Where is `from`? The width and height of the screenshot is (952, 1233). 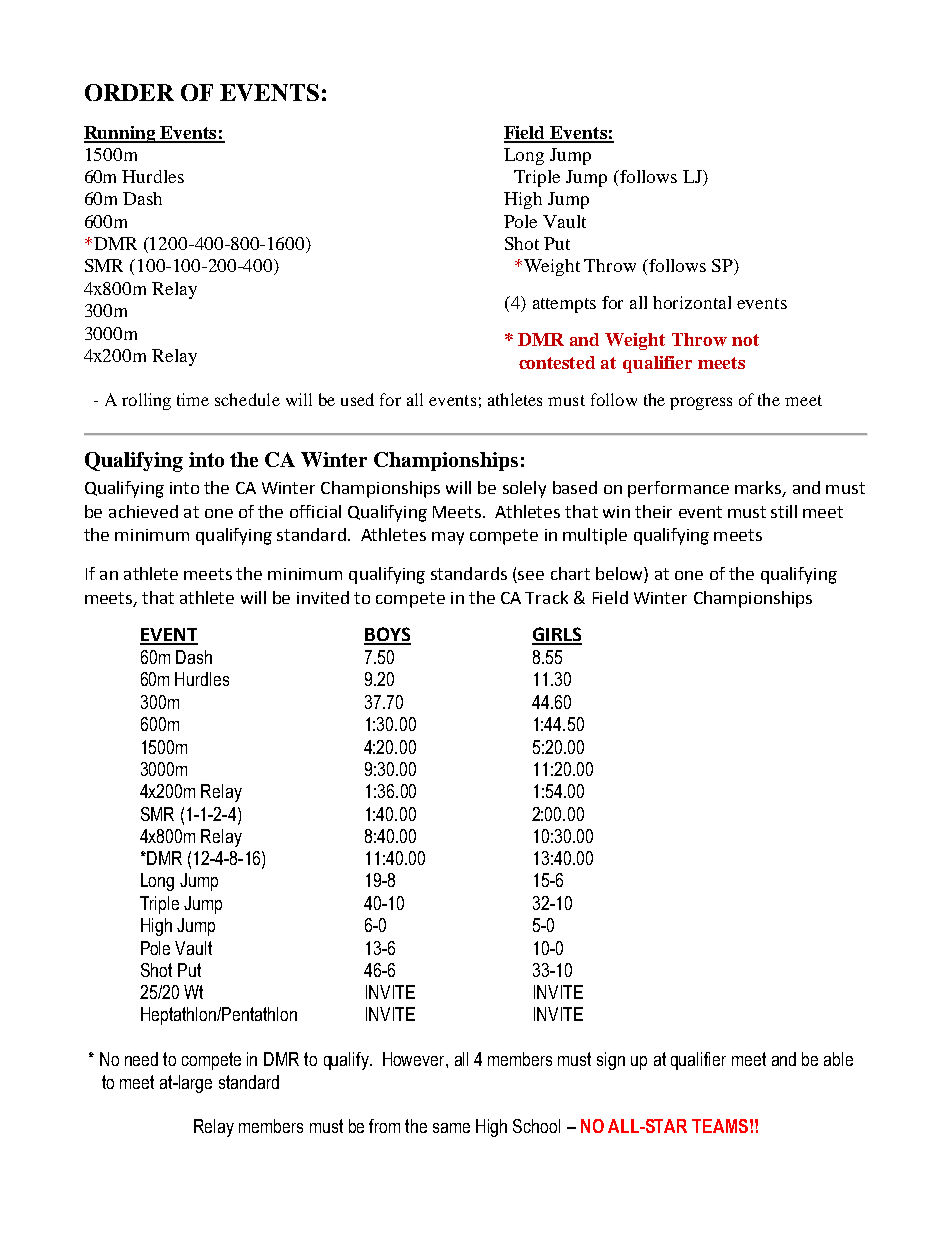
from is located at coordinates (384, 1126).
